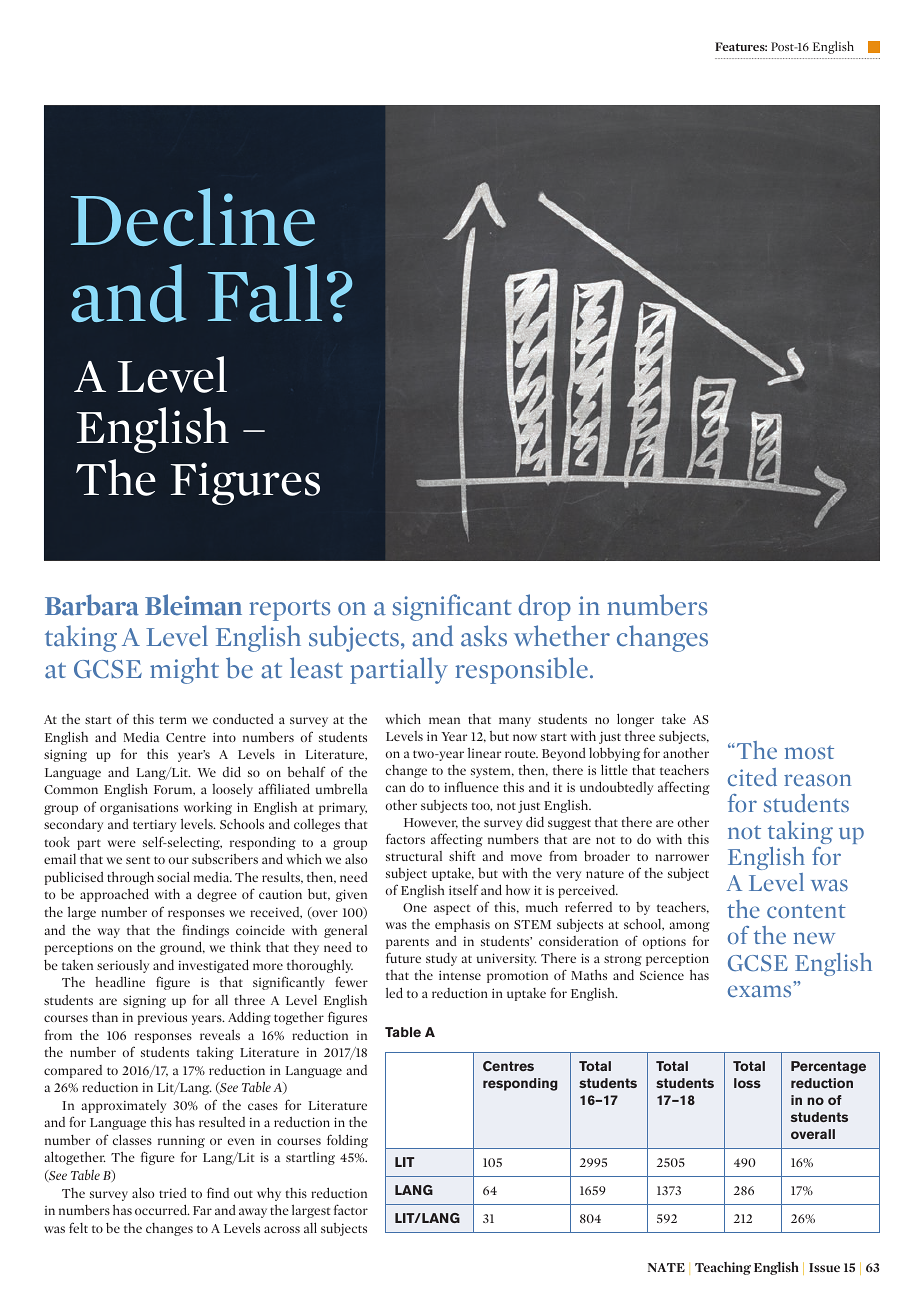 The height and width of the image is (1308, 924). What do you see at coordinates (444, 720) in the image?
I see `mean` at bounding box center [444, 720].
